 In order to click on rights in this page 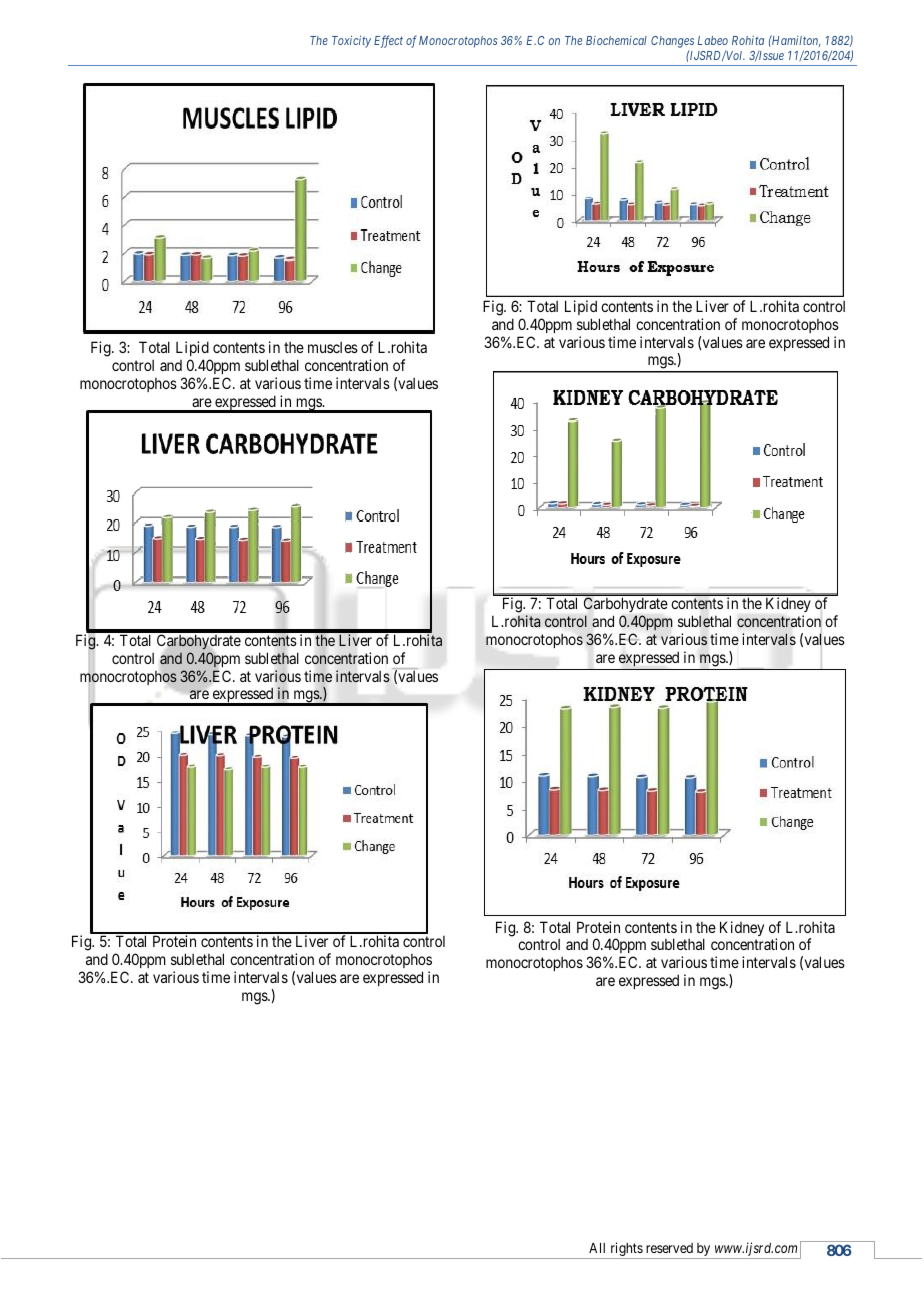, I will do `click(626, 1250)`.
